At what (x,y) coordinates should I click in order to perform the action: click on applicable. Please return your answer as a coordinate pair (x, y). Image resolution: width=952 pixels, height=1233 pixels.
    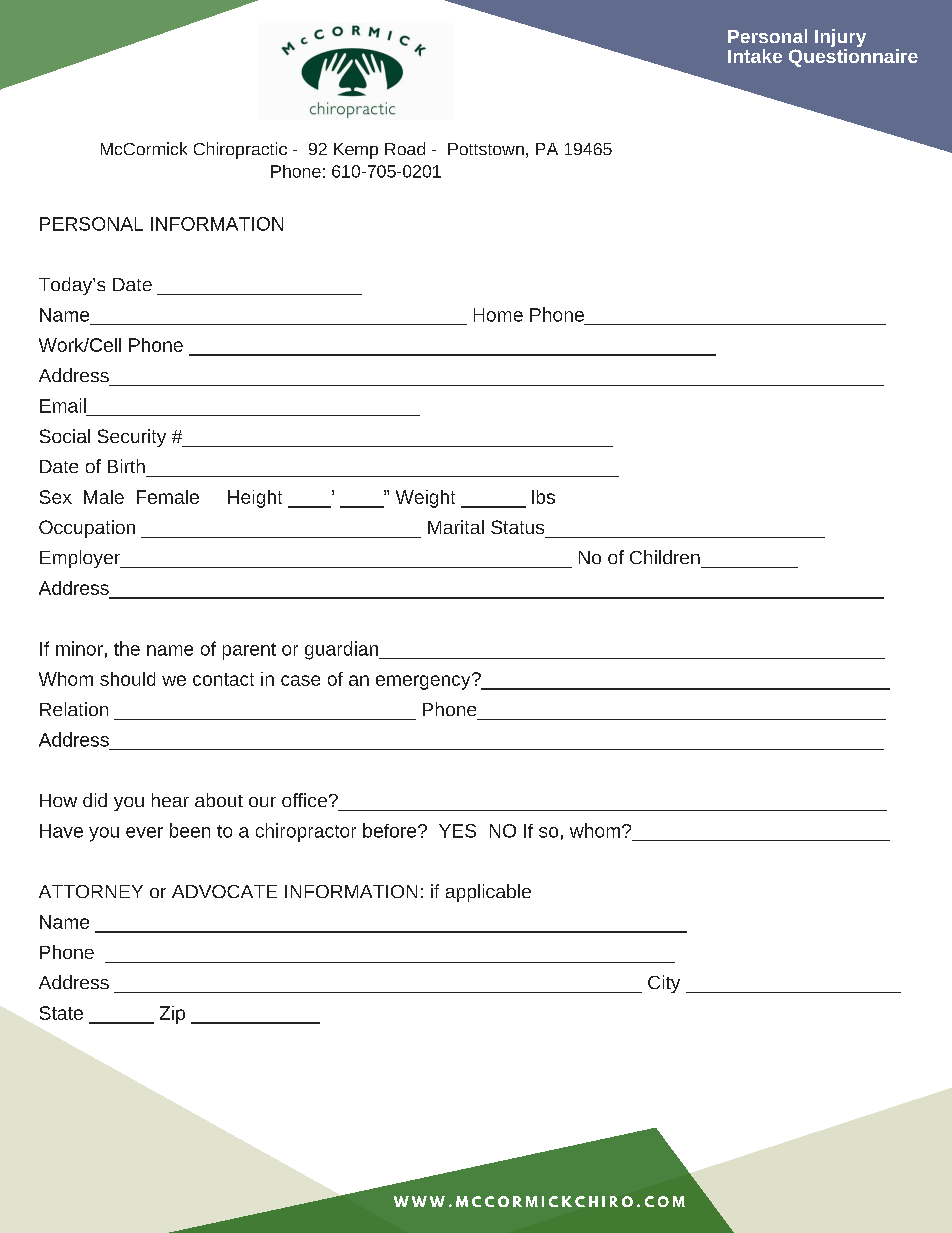
    Looking at the image, I should click on (488, 893).
